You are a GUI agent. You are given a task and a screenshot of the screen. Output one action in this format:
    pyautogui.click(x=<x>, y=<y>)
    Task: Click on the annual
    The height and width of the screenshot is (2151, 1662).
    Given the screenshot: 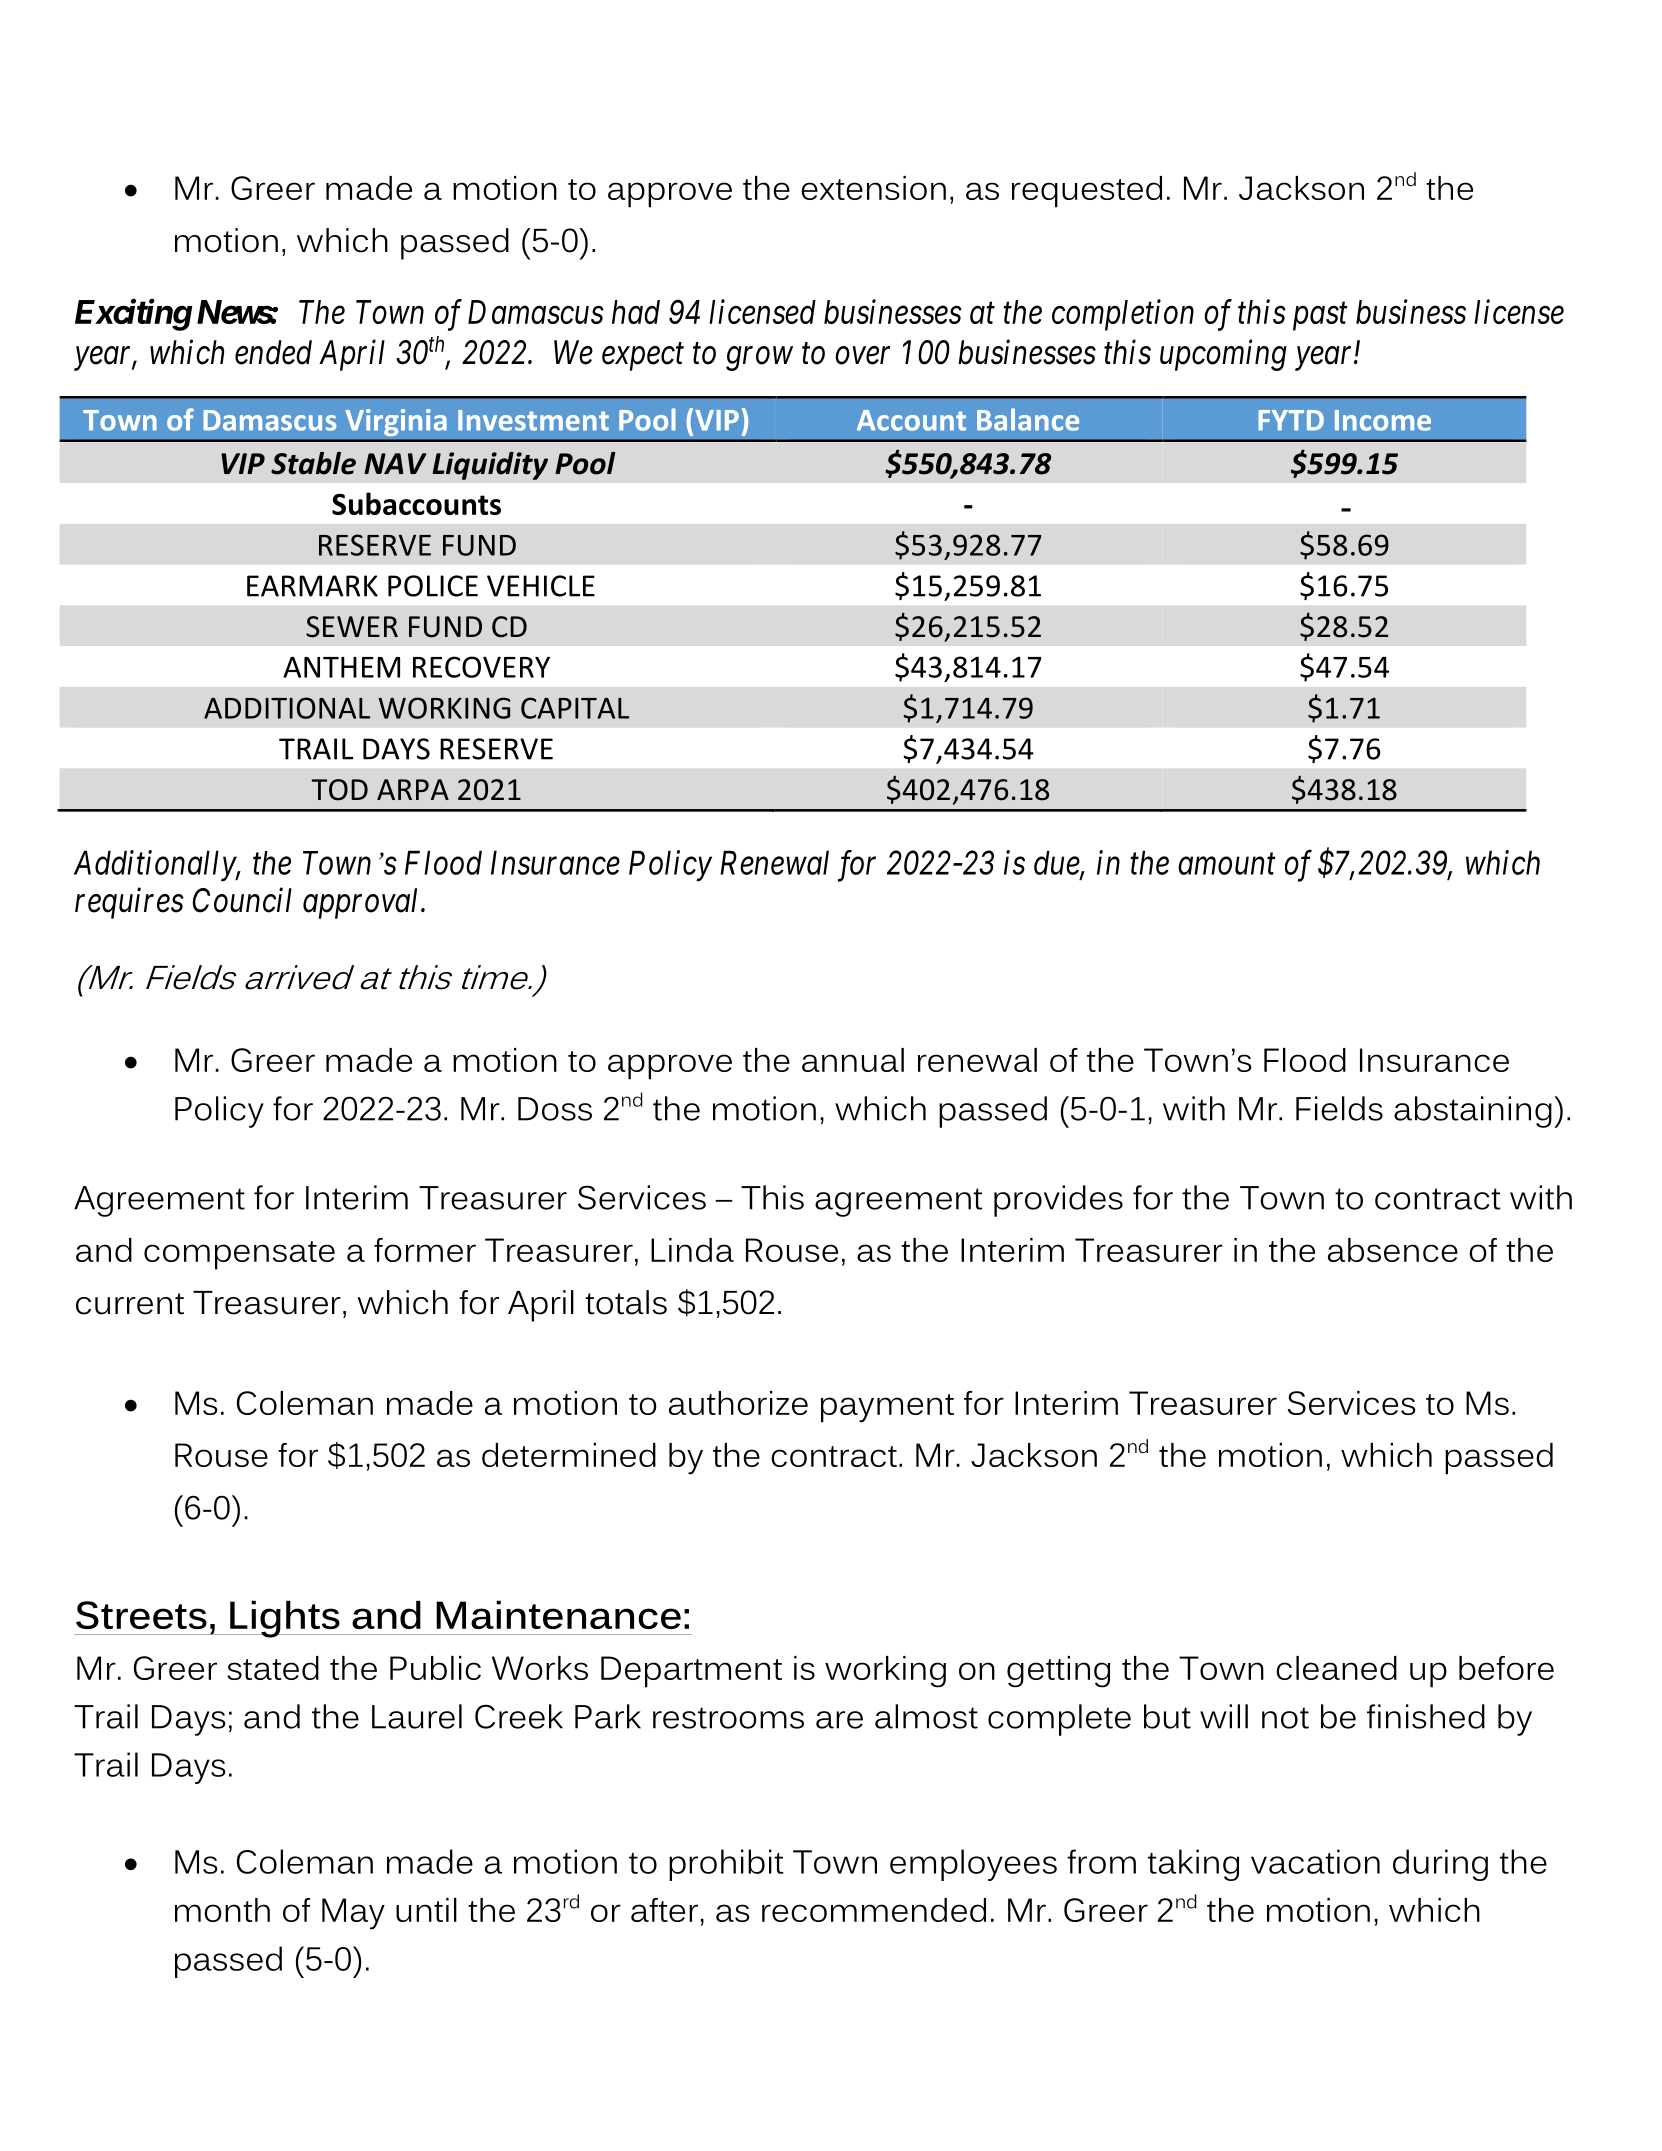 What is the action you would take?
    pyautogui.click(x=853, y=1060)
